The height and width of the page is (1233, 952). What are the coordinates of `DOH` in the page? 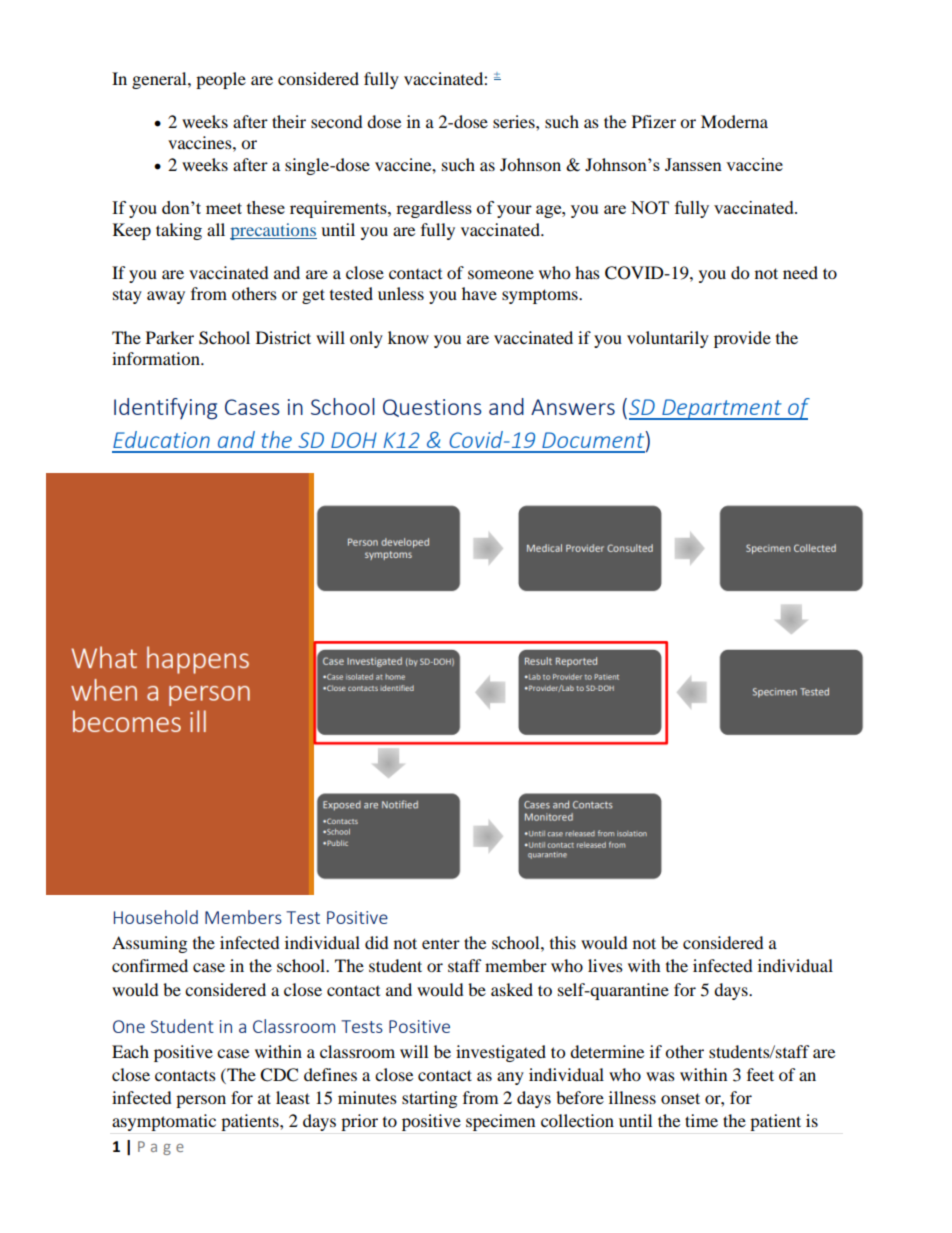 It's located at (354, 440).
